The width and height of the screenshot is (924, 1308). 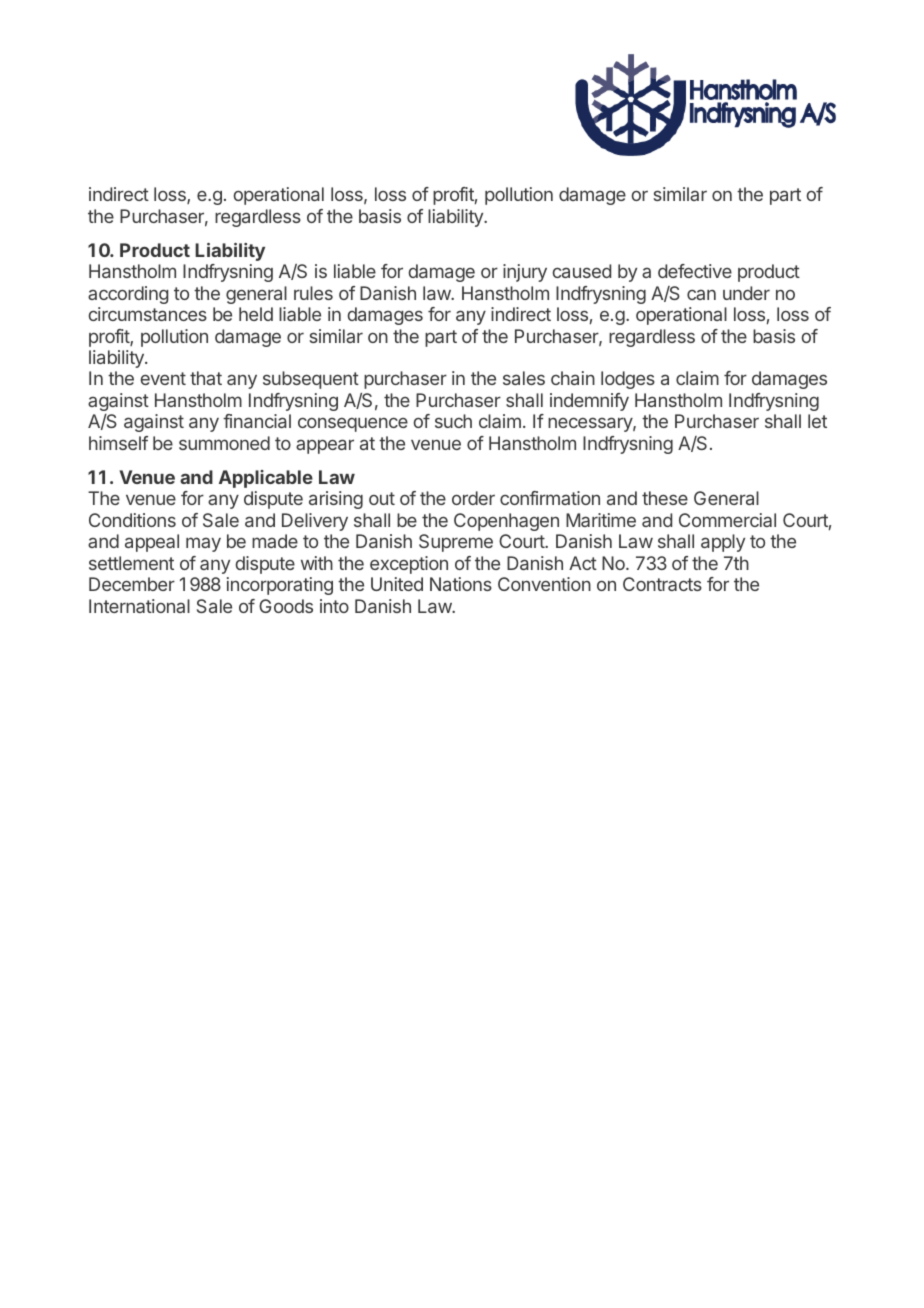 I want to click on according, so click(x=128, y=295).
